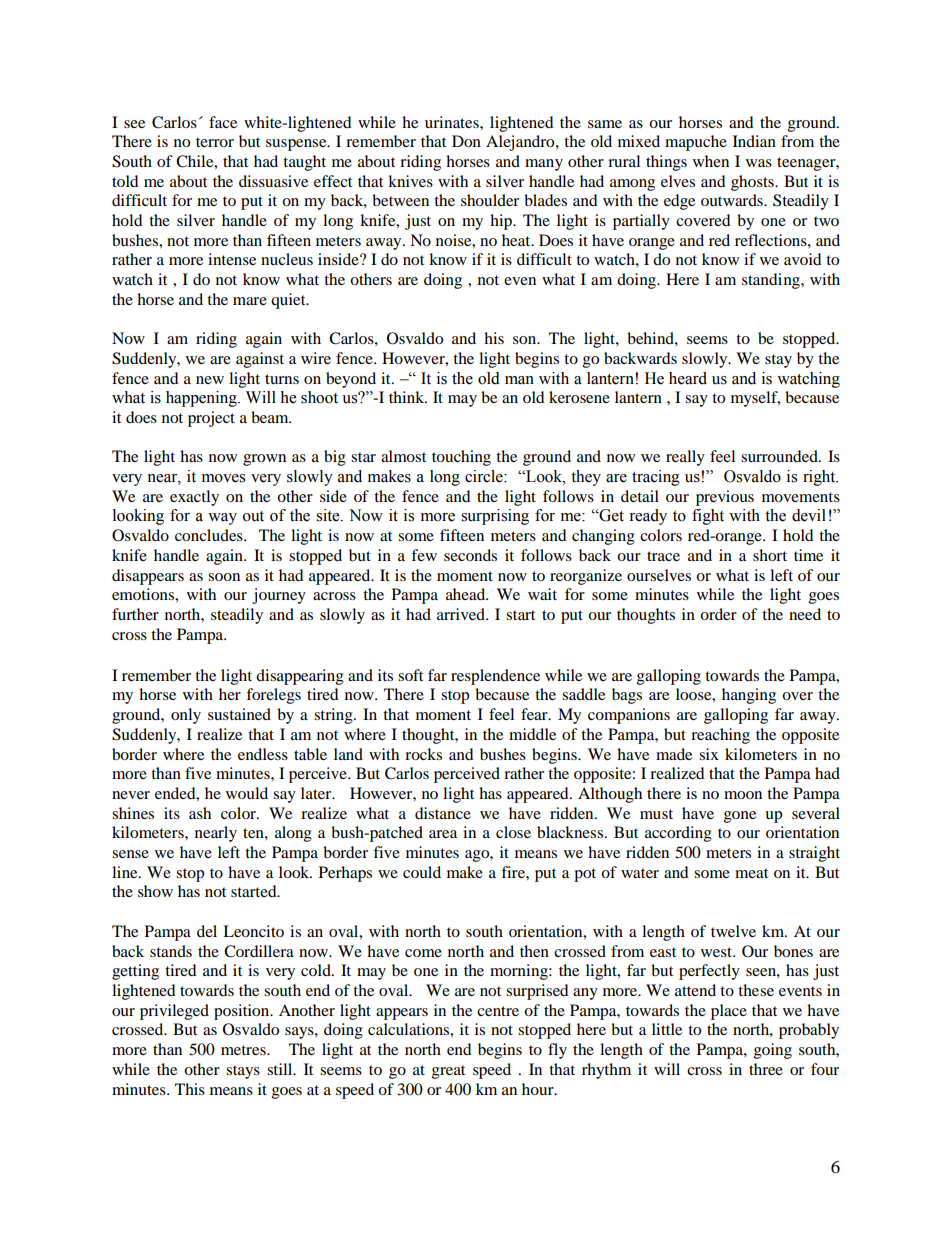 This page has height=1233, width=952. What do you see at coordinates (766, 1069) in the page?
I see `three` at bounding box center [766, 1069].
